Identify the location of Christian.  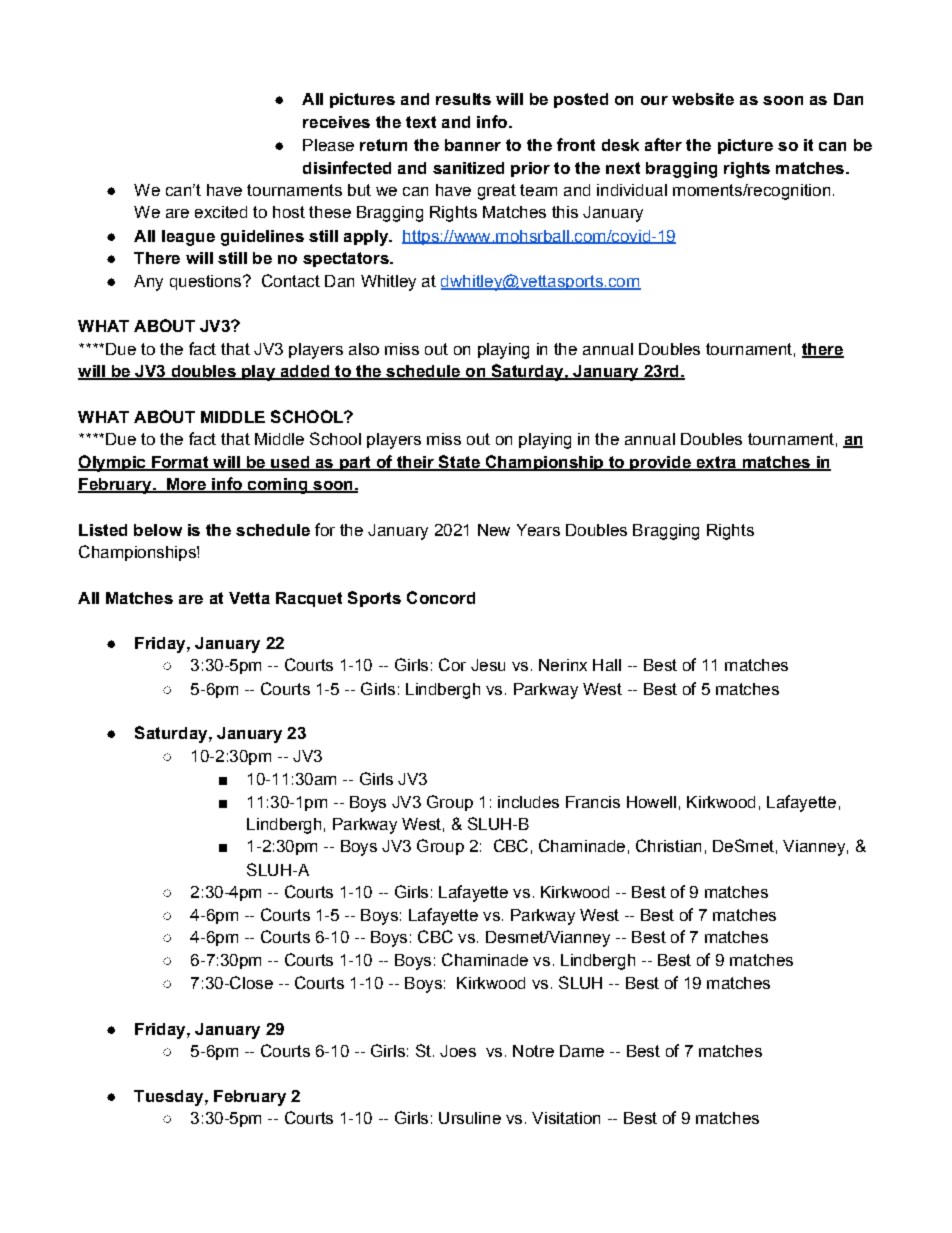
(668, 845).
